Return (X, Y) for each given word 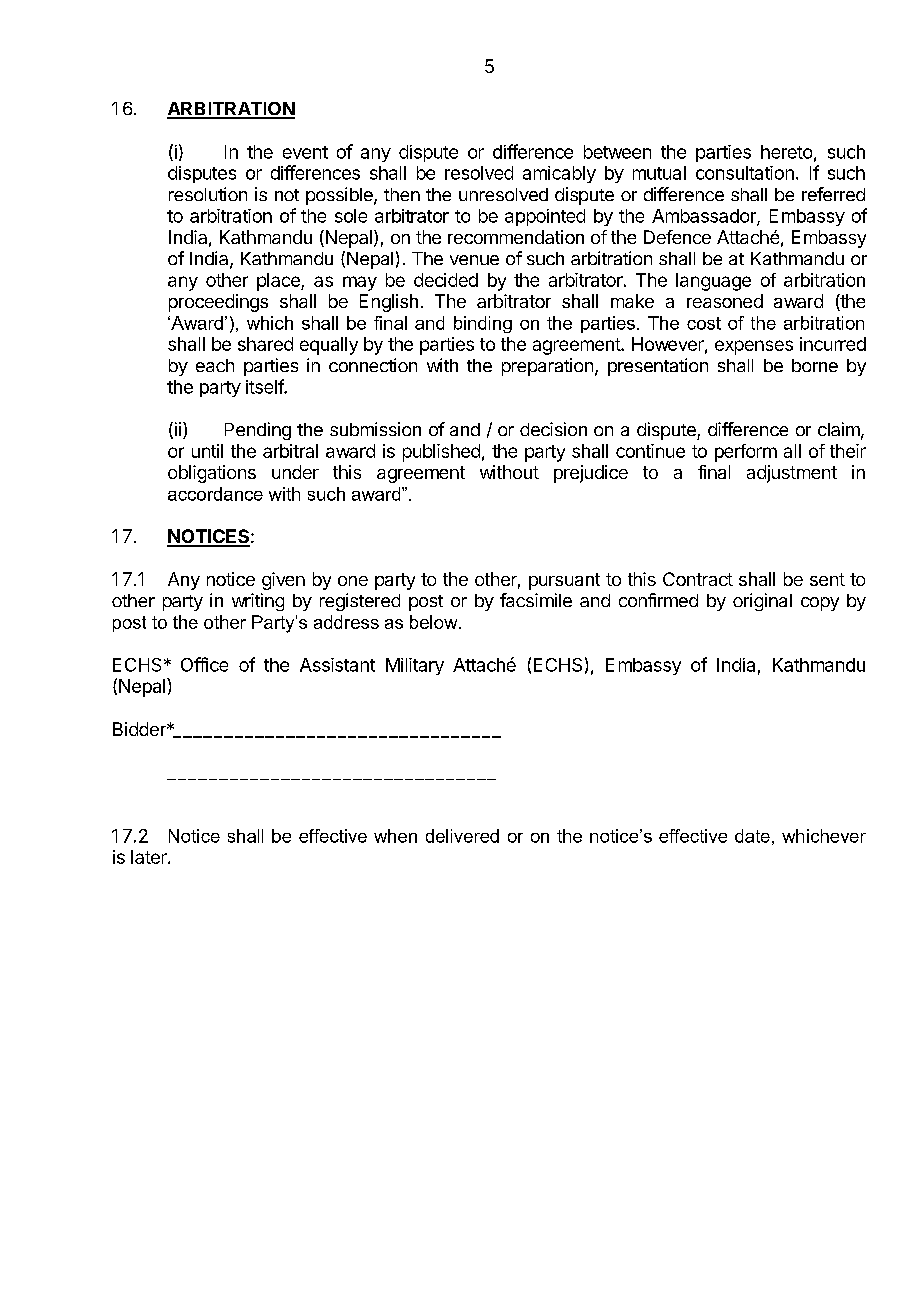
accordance (215, 494)
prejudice (591, 474)
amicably (559, 174)
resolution (208, 194)
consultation (745, 173)
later (150, 857)
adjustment (792, 474)
